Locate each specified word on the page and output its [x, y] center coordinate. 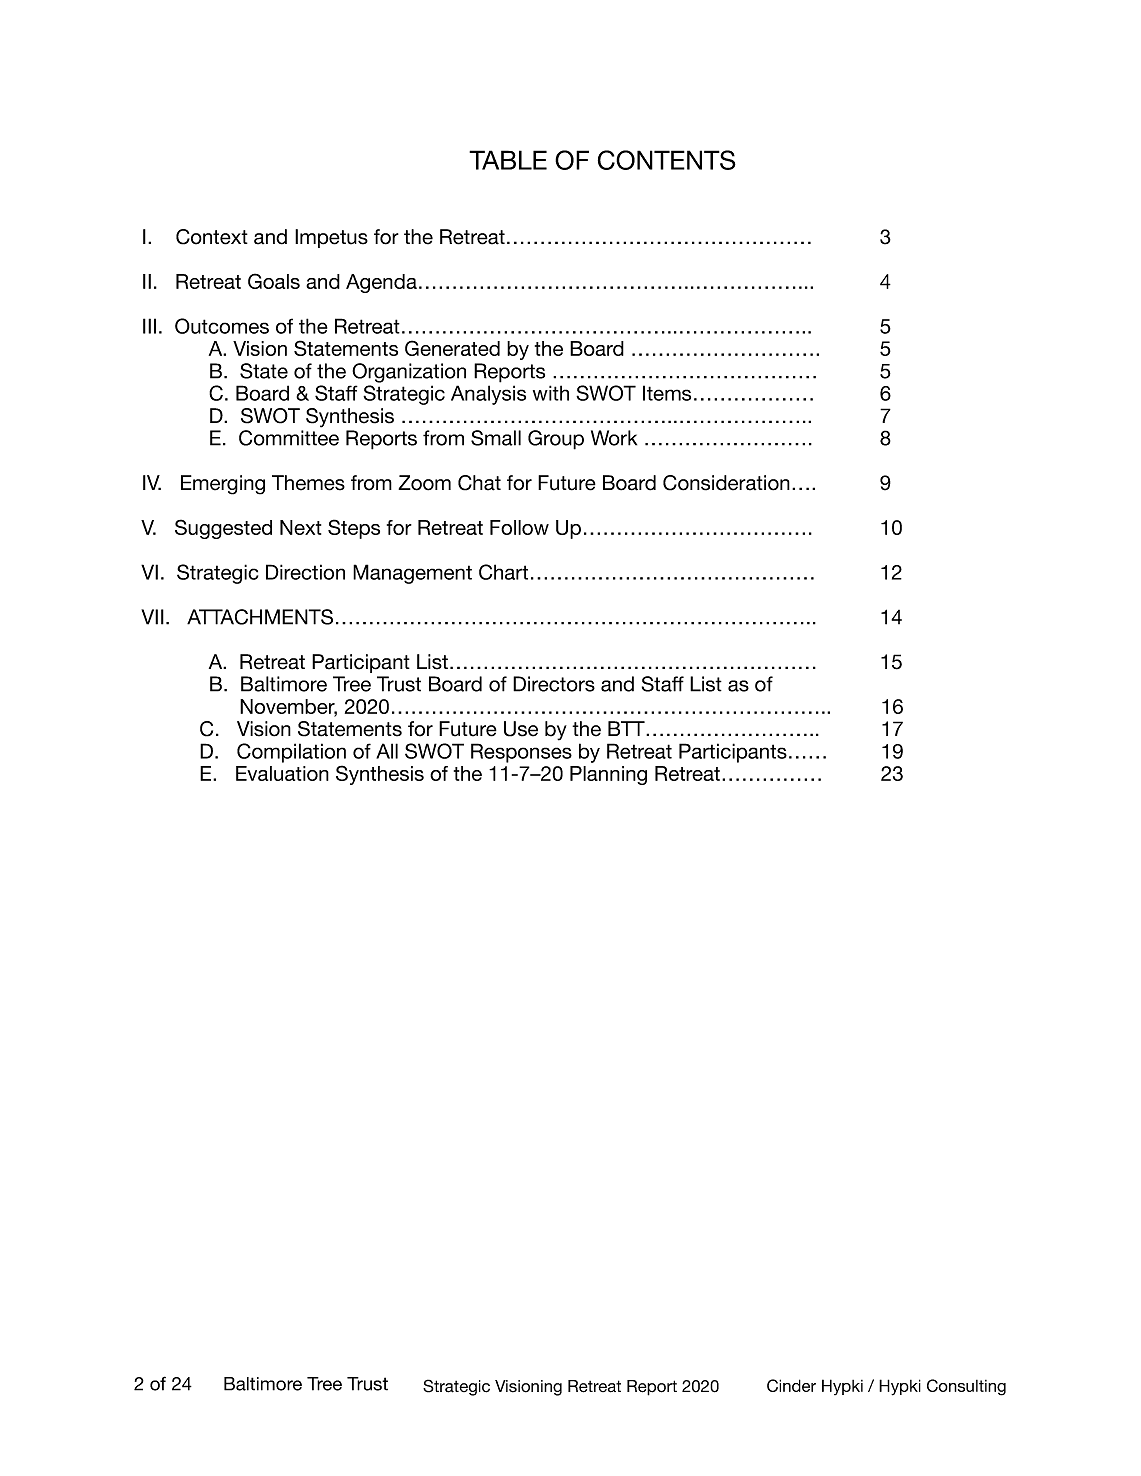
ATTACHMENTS [260, 617]
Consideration [726, 483]
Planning [608, 775]
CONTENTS [667, 160]
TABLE [508, 160]
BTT [627, 728]
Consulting [966, 1387]
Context [212, 237]
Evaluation [282, 773]
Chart [503, 572]
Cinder [791, 1385]
